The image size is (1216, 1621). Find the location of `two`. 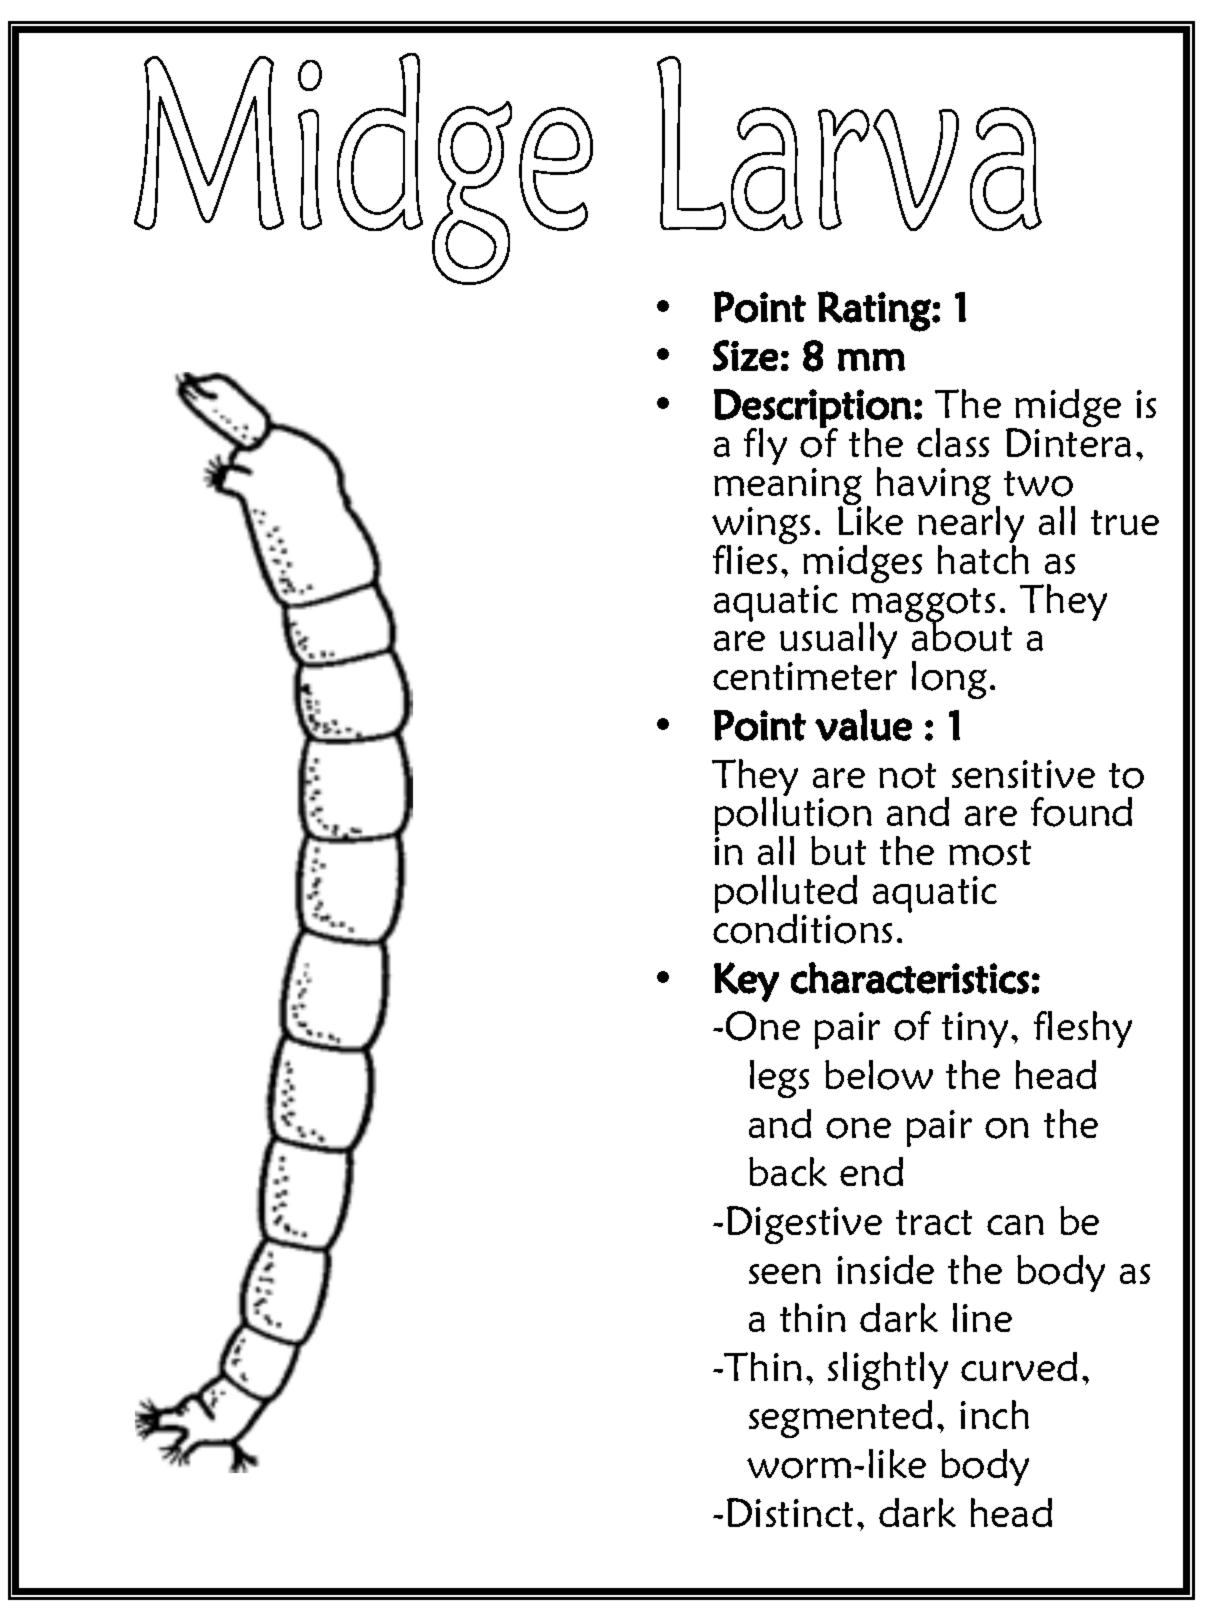

two is located at coordinates (1038, 484).
